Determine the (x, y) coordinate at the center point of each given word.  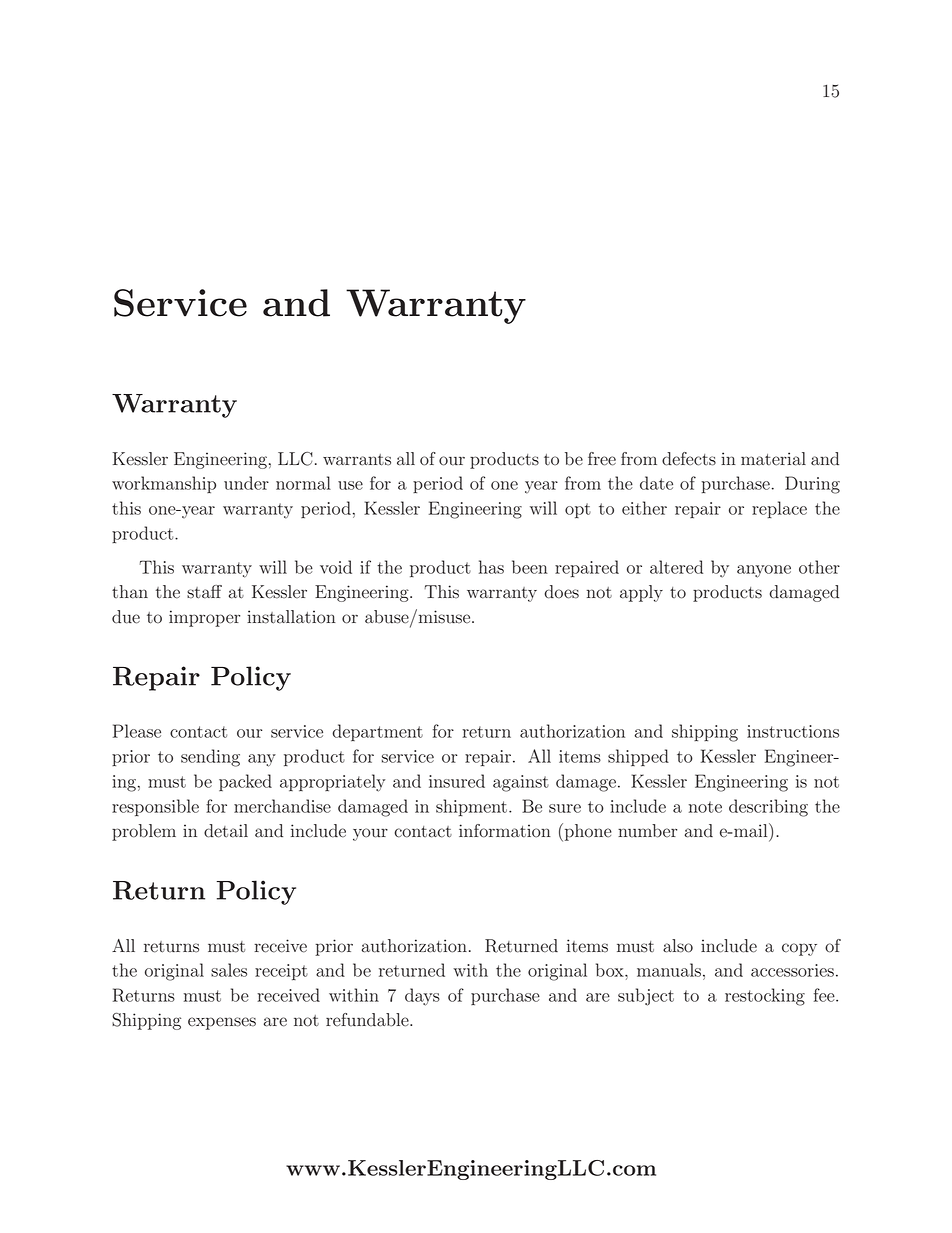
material (773, 459)
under (246, 483)
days (422, 997)
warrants (357, 460)
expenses (222, 1023)
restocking (765, 997)
